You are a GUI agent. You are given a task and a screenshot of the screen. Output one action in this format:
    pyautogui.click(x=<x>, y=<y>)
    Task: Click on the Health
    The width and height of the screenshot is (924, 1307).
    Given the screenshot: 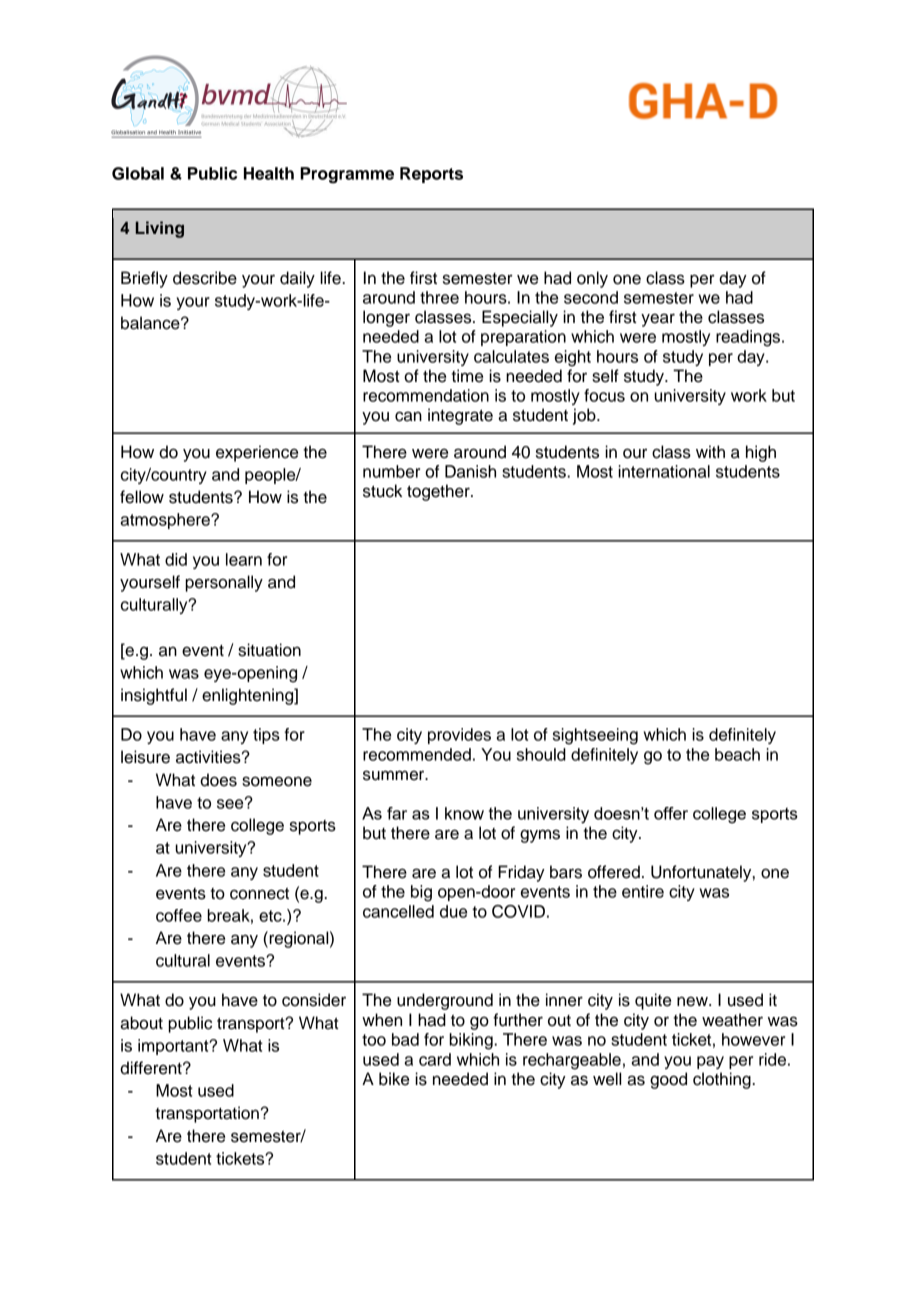 What is the action you would take?
    pyautogui.click(x=269, y=173)
